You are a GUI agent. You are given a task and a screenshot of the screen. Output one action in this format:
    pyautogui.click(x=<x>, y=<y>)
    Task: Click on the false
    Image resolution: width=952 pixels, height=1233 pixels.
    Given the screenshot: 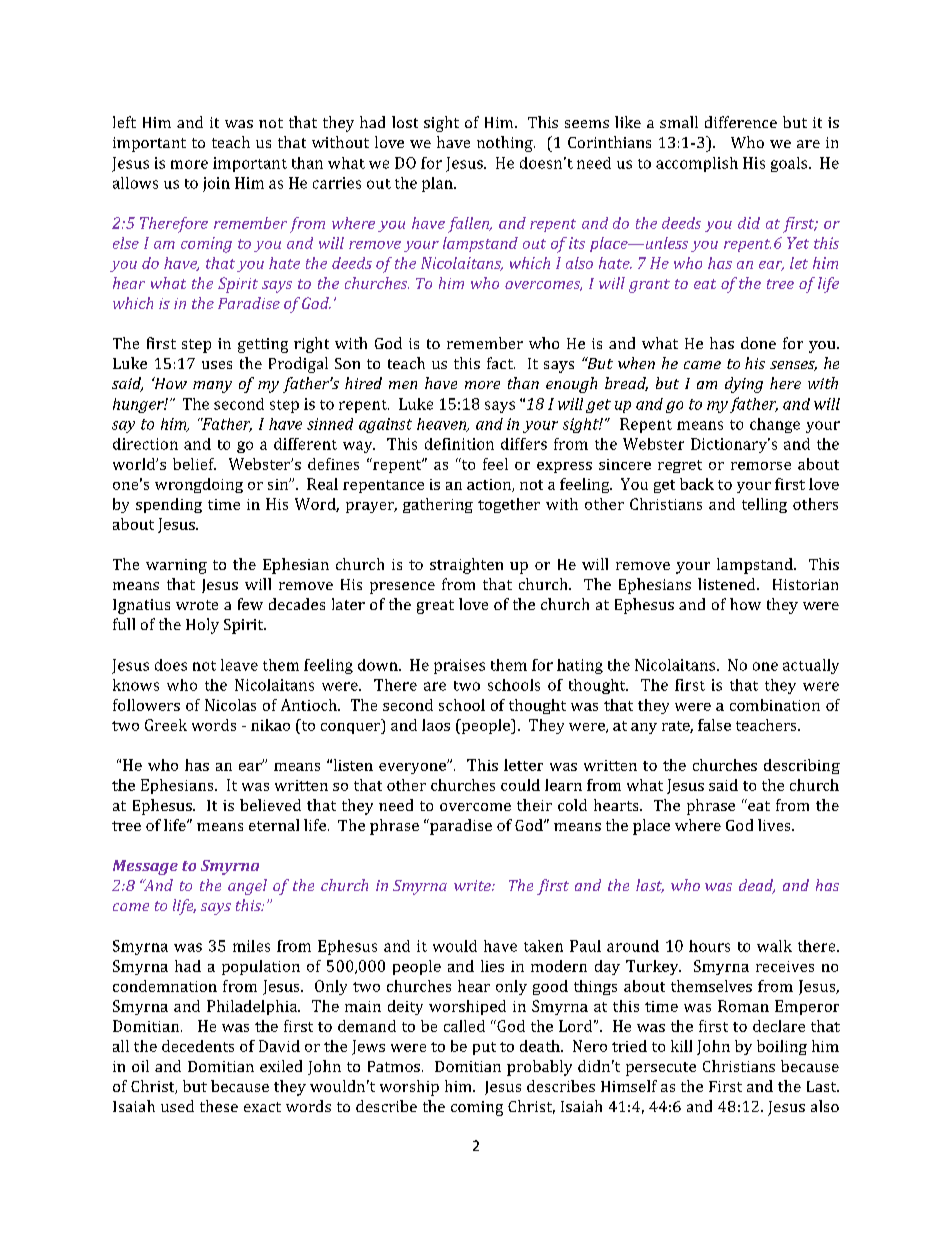 What is the action you would take?
    pyautogui.click(x=714, y=725)
